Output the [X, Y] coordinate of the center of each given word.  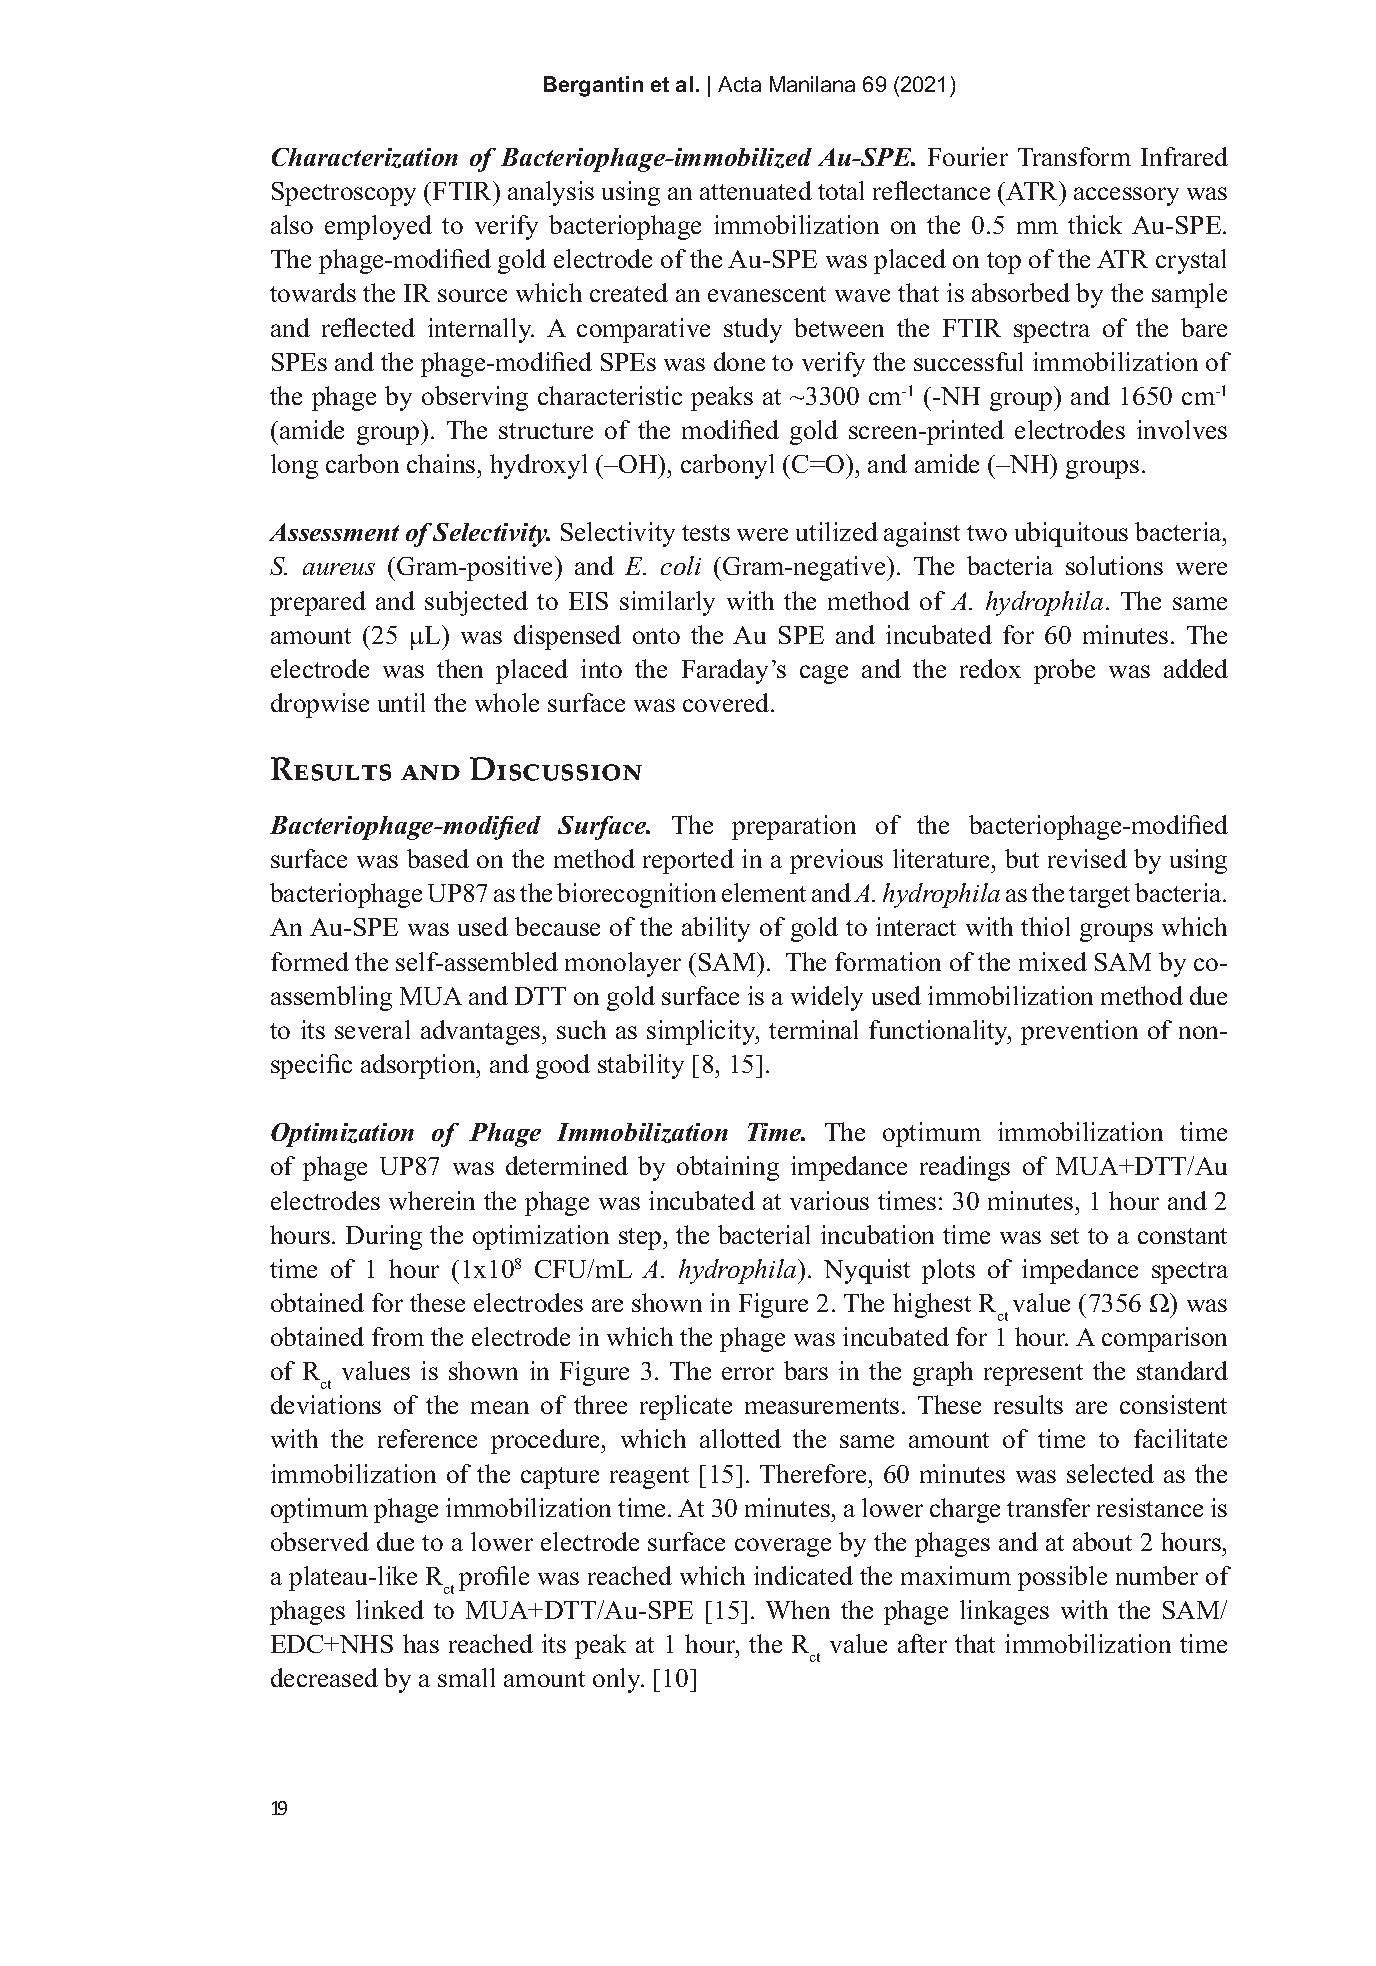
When [798, 1609]
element [764, 892]
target [1099, 897]
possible [1062, 1578]
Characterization [365, 158]
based [438, 858]
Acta [739, 84]
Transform [1074, 156]
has [421, 1643]
